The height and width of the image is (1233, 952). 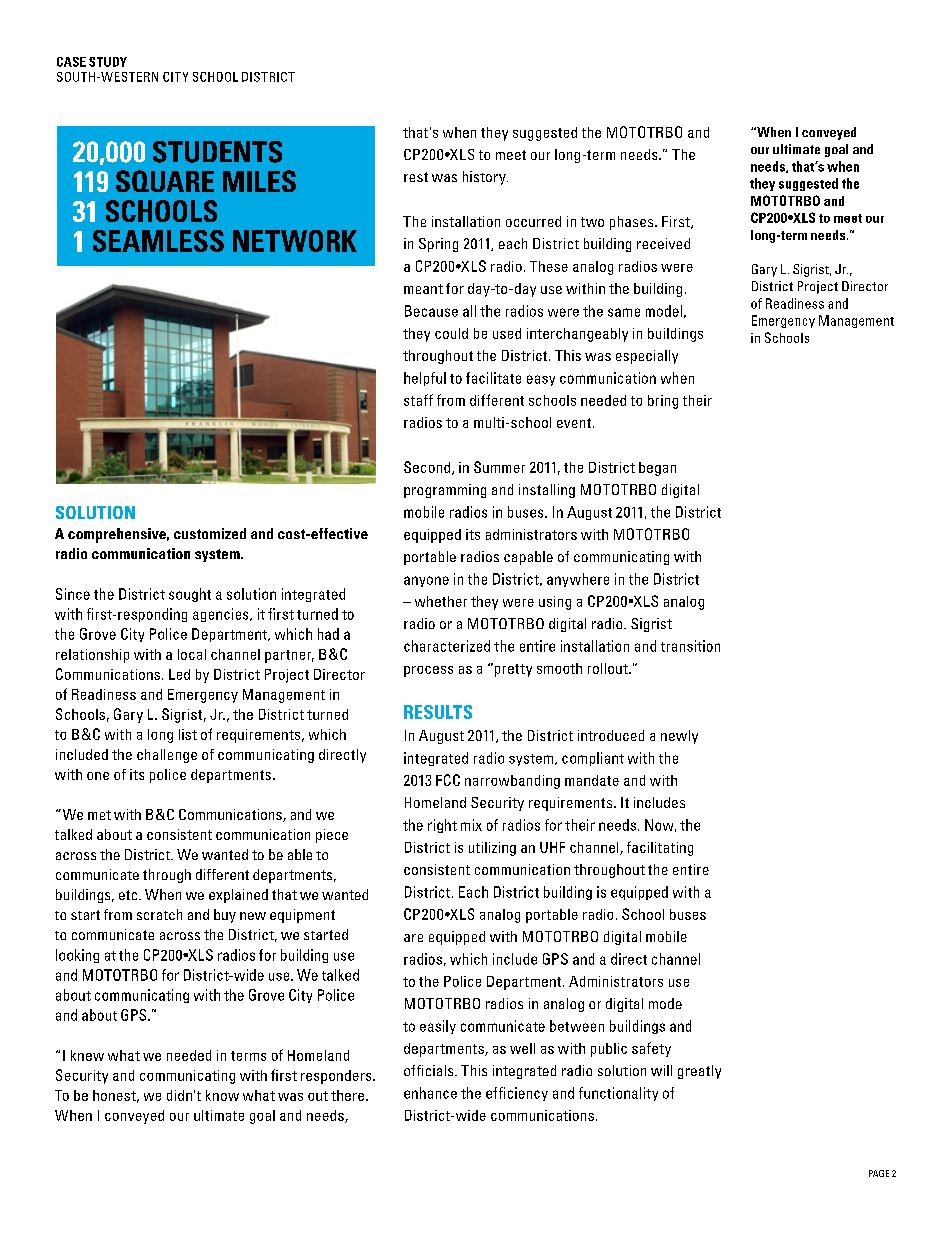 I want to click on know, so click(x=222, y=1095).
